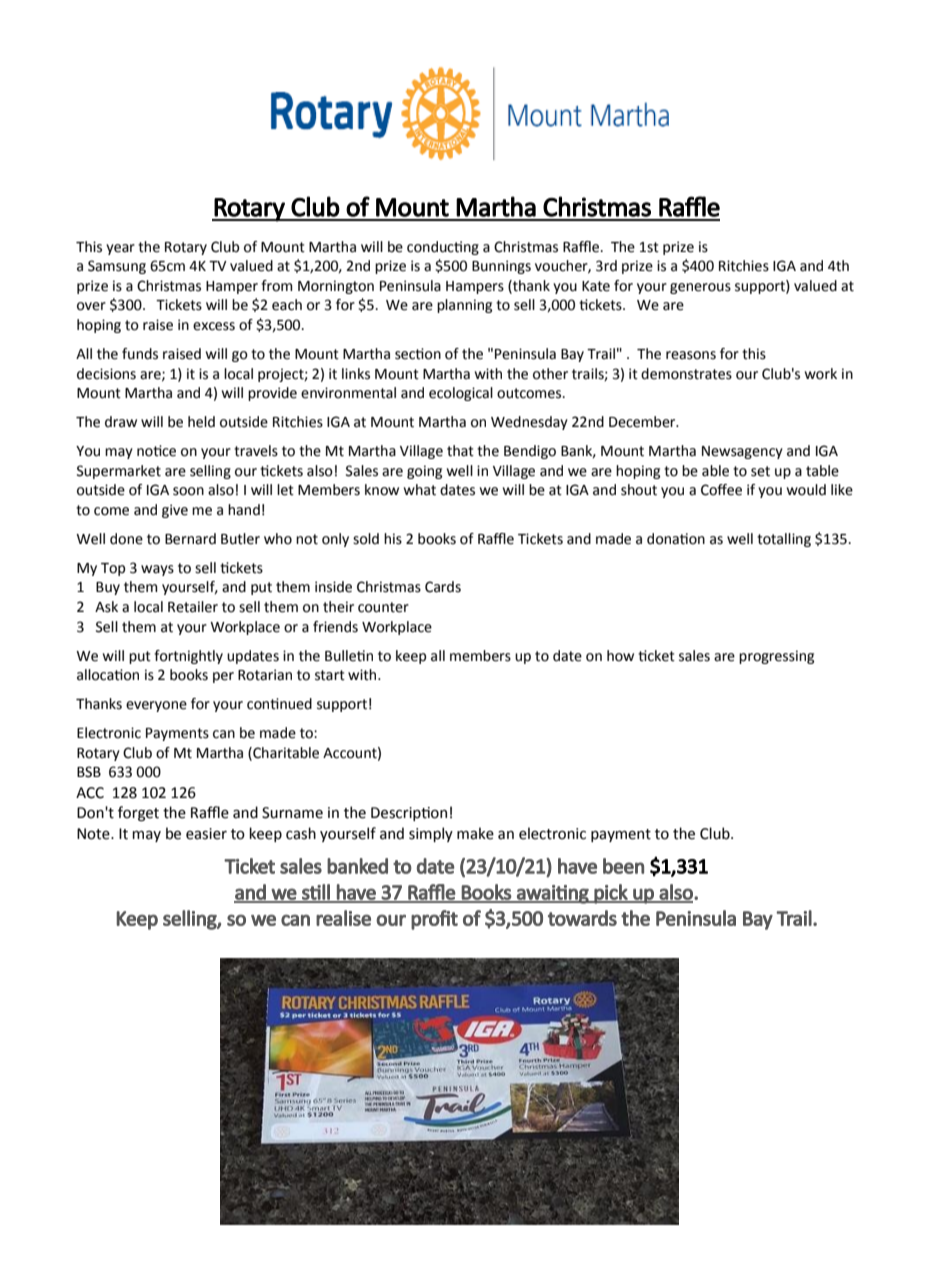 This screenshot has width=943, height=1288. Describe the element at coordinates (349, 656) in the screenshot. I see `Bulletin` at that location.
